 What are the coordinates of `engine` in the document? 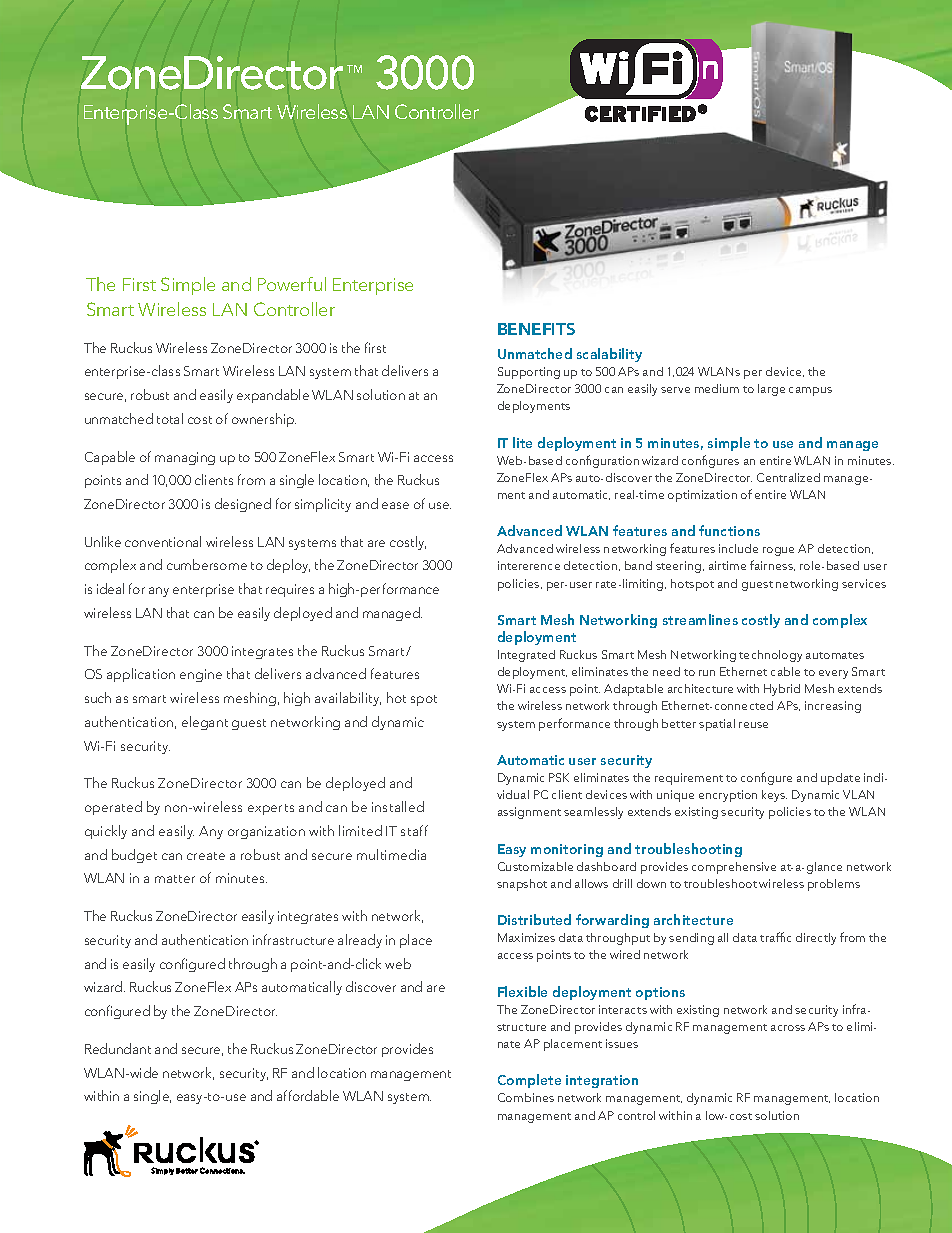 It's located at (201, 675).
